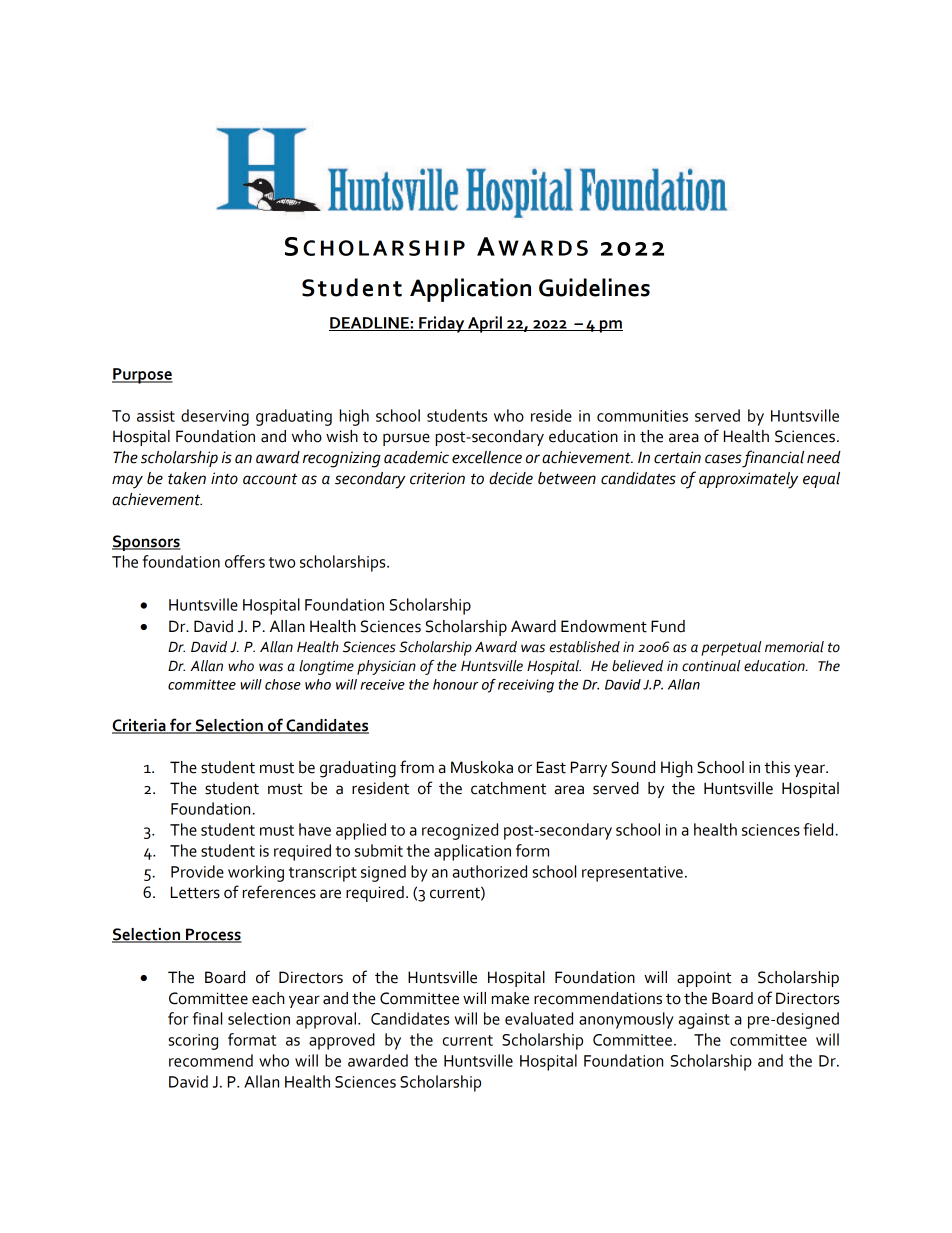 This image has width=952, height=1233. I want to click on make, so click(510, 998).
